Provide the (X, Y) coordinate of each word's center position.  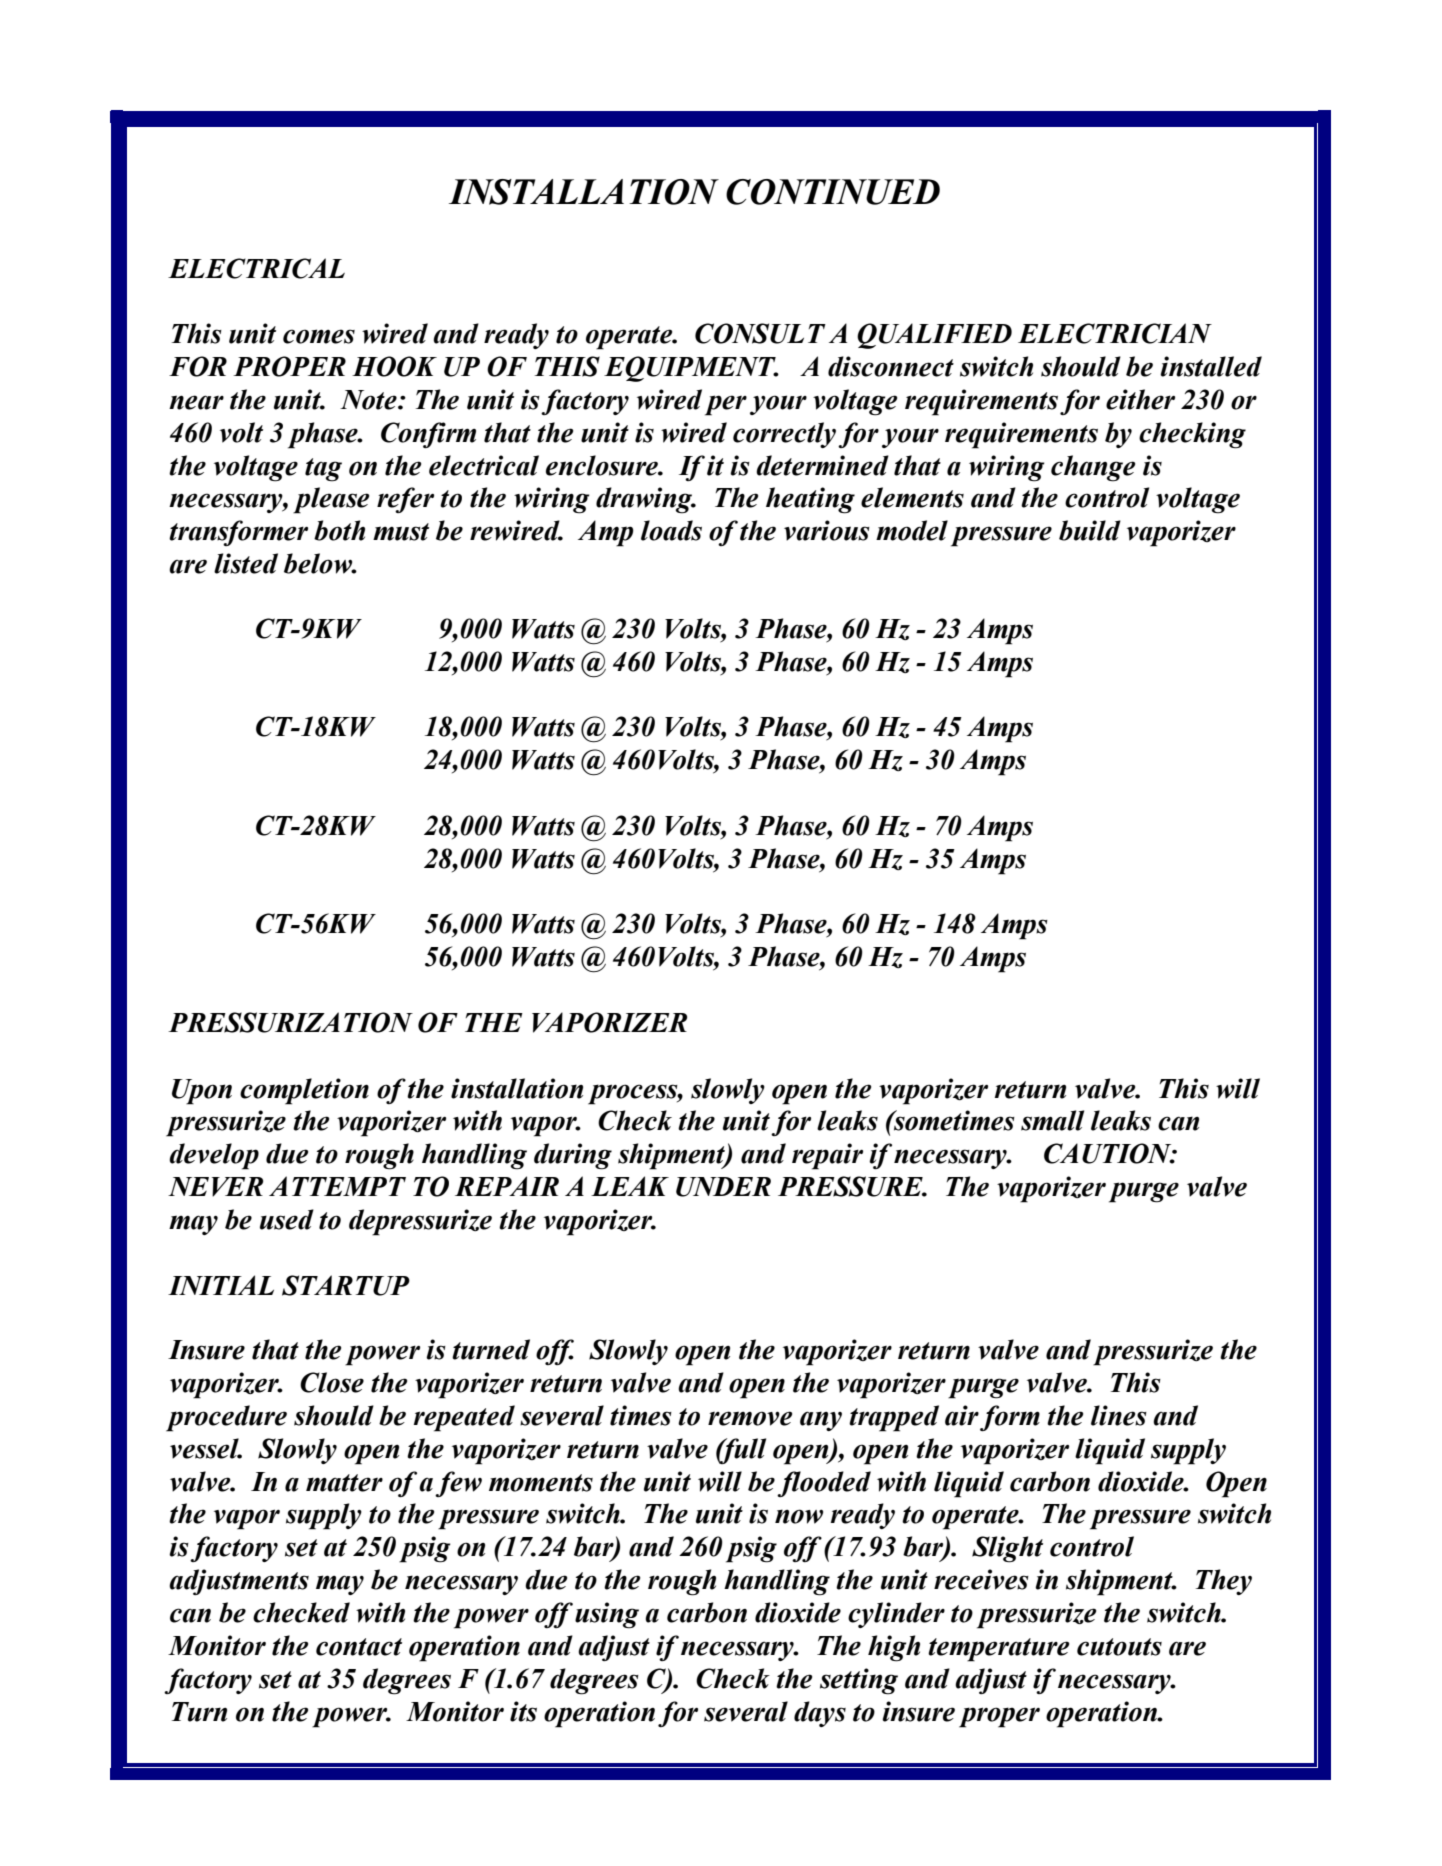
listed (246, 563)
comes (319, 336)
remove (750, 1418)
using (607, 1615)
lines (1119, 1415)
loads (671, 530)
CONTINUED (833, 192)
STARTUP (346, 1285)
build (1090, 530)
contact (359, 1647)
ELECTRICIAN (1115, 333)
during (573, 1156)
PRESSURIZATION (290, 1022)
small (1052, 1120)
